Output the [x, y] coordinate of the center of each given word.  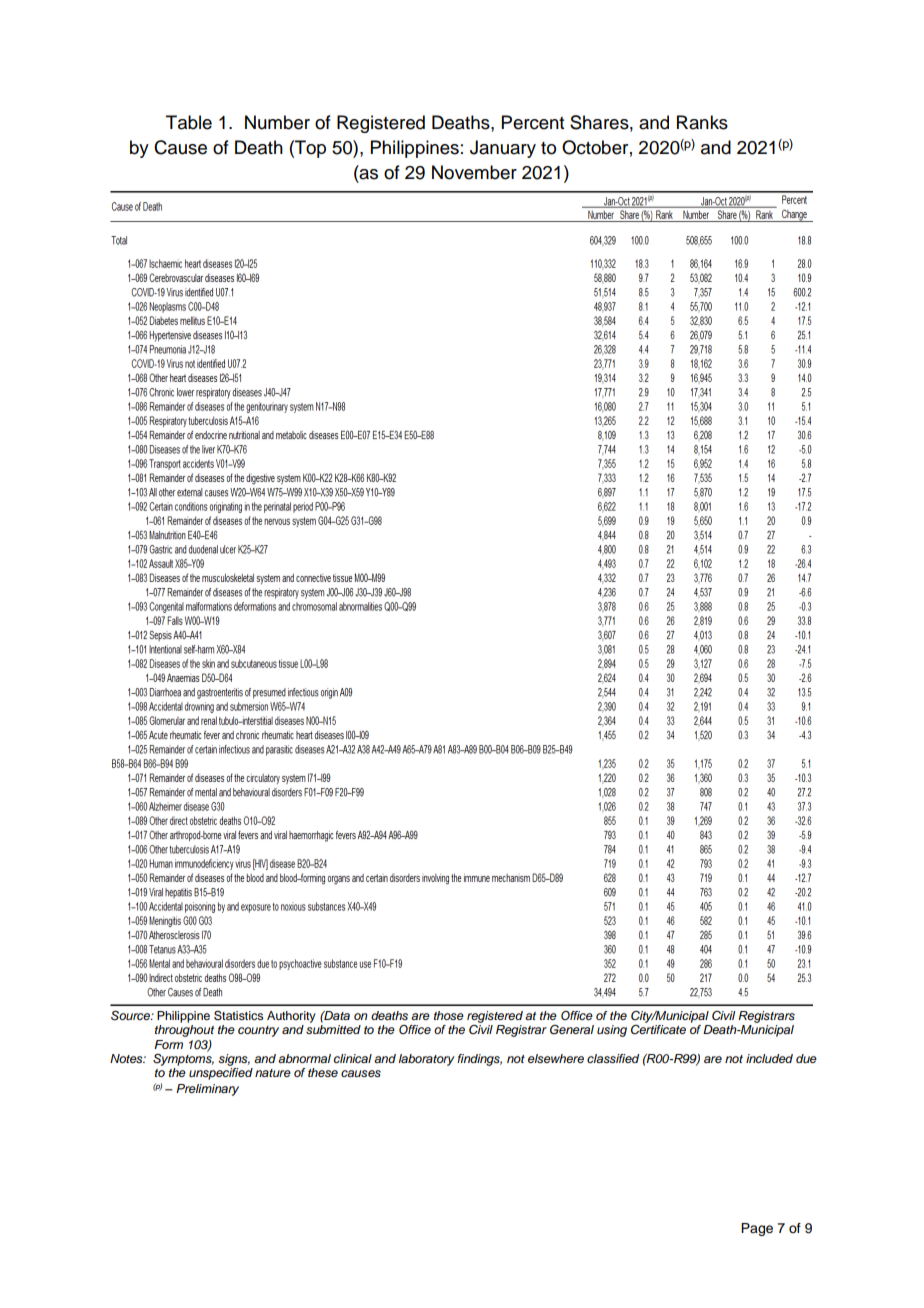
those [449, 1015]
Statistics [239, 1015]
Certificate [658, 1030]
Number [277, 122]
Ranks [702, 122]
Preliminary [207, 1090]
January [503, 149]
